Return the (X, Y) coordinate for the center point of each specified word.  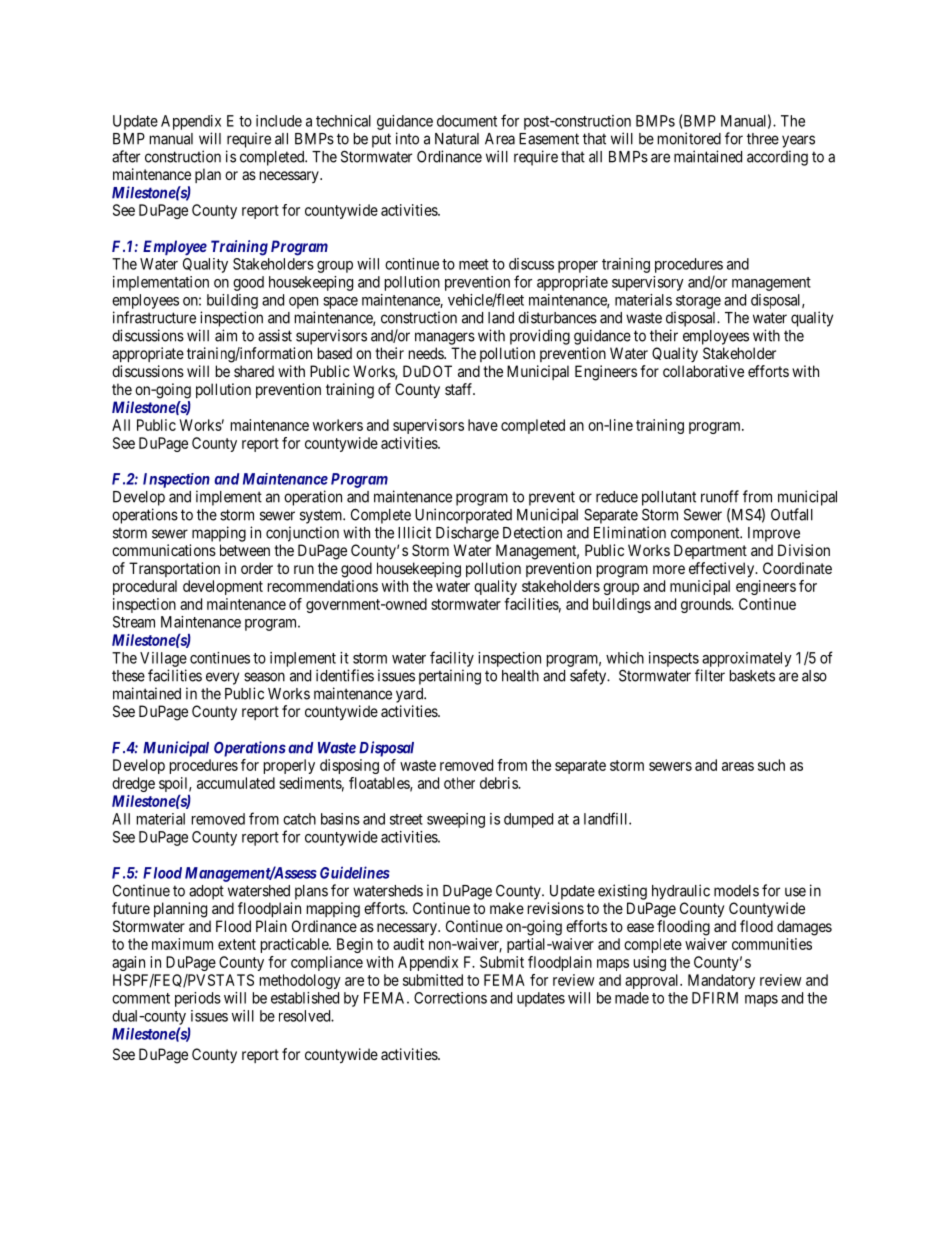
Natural (457, 139)
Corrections (450, 998)
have (483, 425)
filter (710, 675)
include (279, 121)
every (222, 678)
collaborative (703, 371)
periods (198, 999)
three (763, 139)
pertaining (450, 677)
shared (254, 371)
